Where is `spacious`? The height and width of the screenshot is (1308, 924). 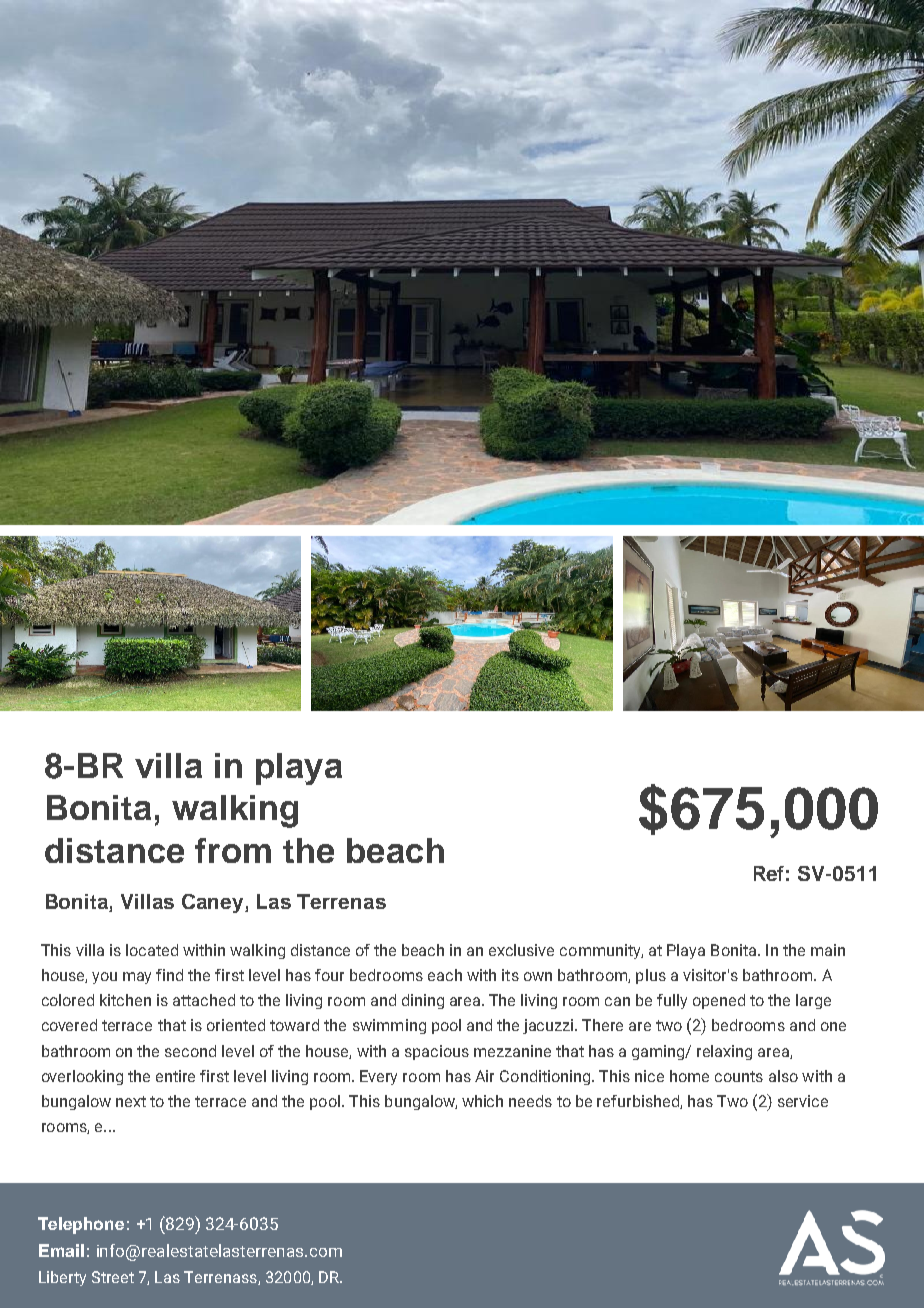
spacious is located at coordinates (437, 1052).
